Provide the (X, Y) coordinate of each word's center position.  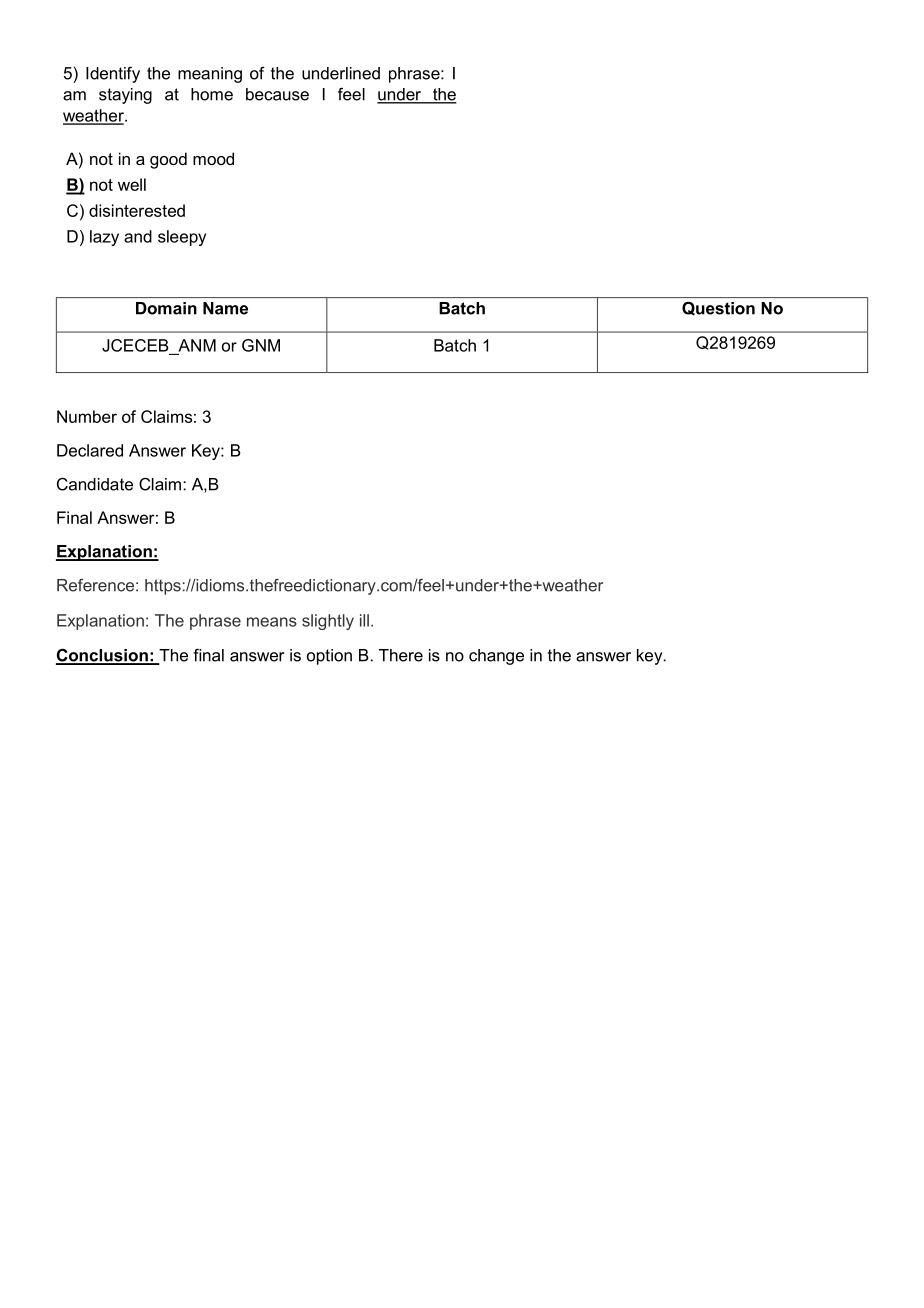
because (277, 94)
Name (225, 308)
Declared (90, 450)
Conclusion (103, 656)
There (401, 655)
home (212, 94)
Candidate (95, 484)
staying (125, 96)
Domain (166, 308)
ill (364, 620)
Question (718, 309)
